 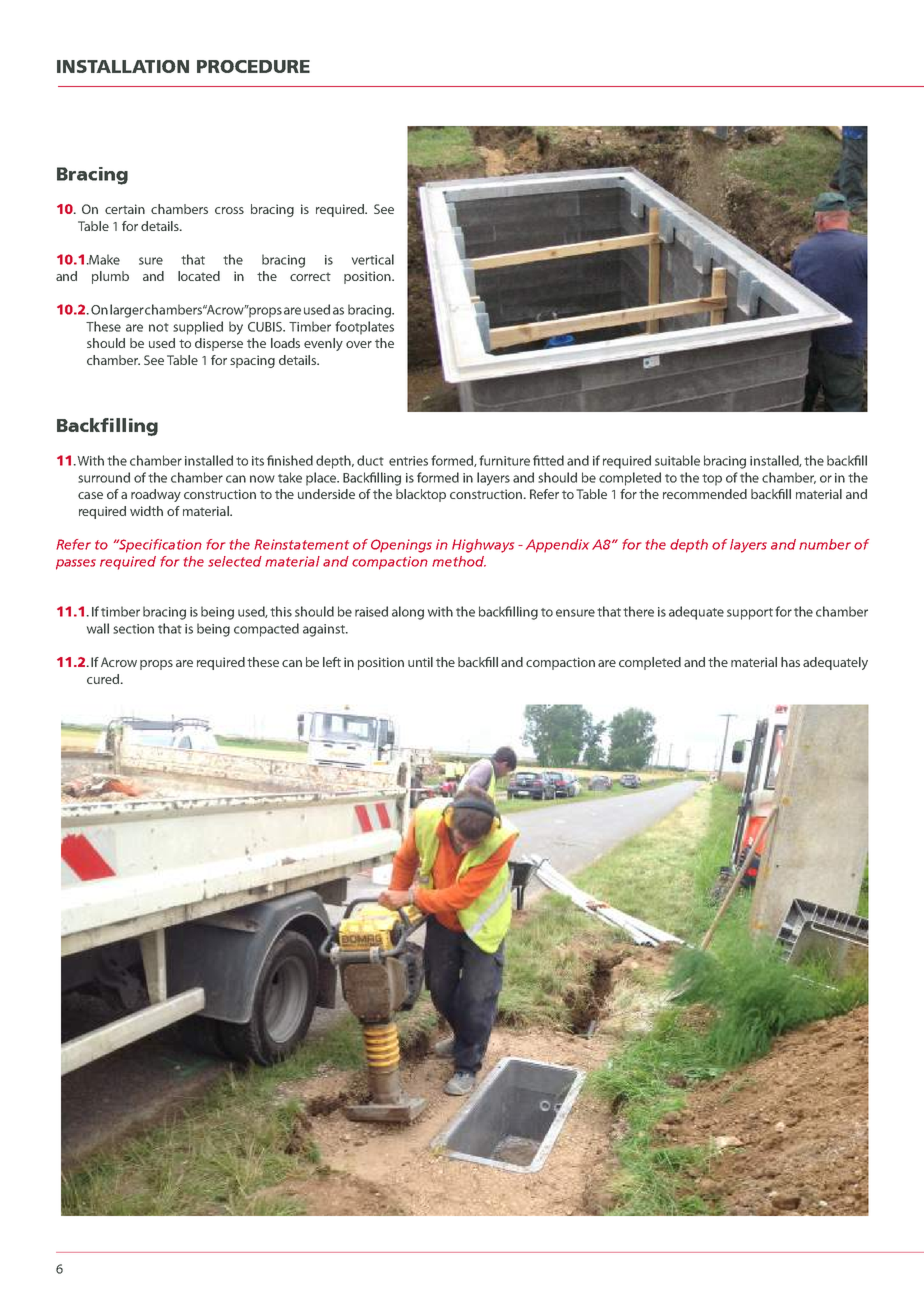 What do you see at coordinates (359, 344) in the screenshot?
I see `over` at bounding box center [359, 344].
